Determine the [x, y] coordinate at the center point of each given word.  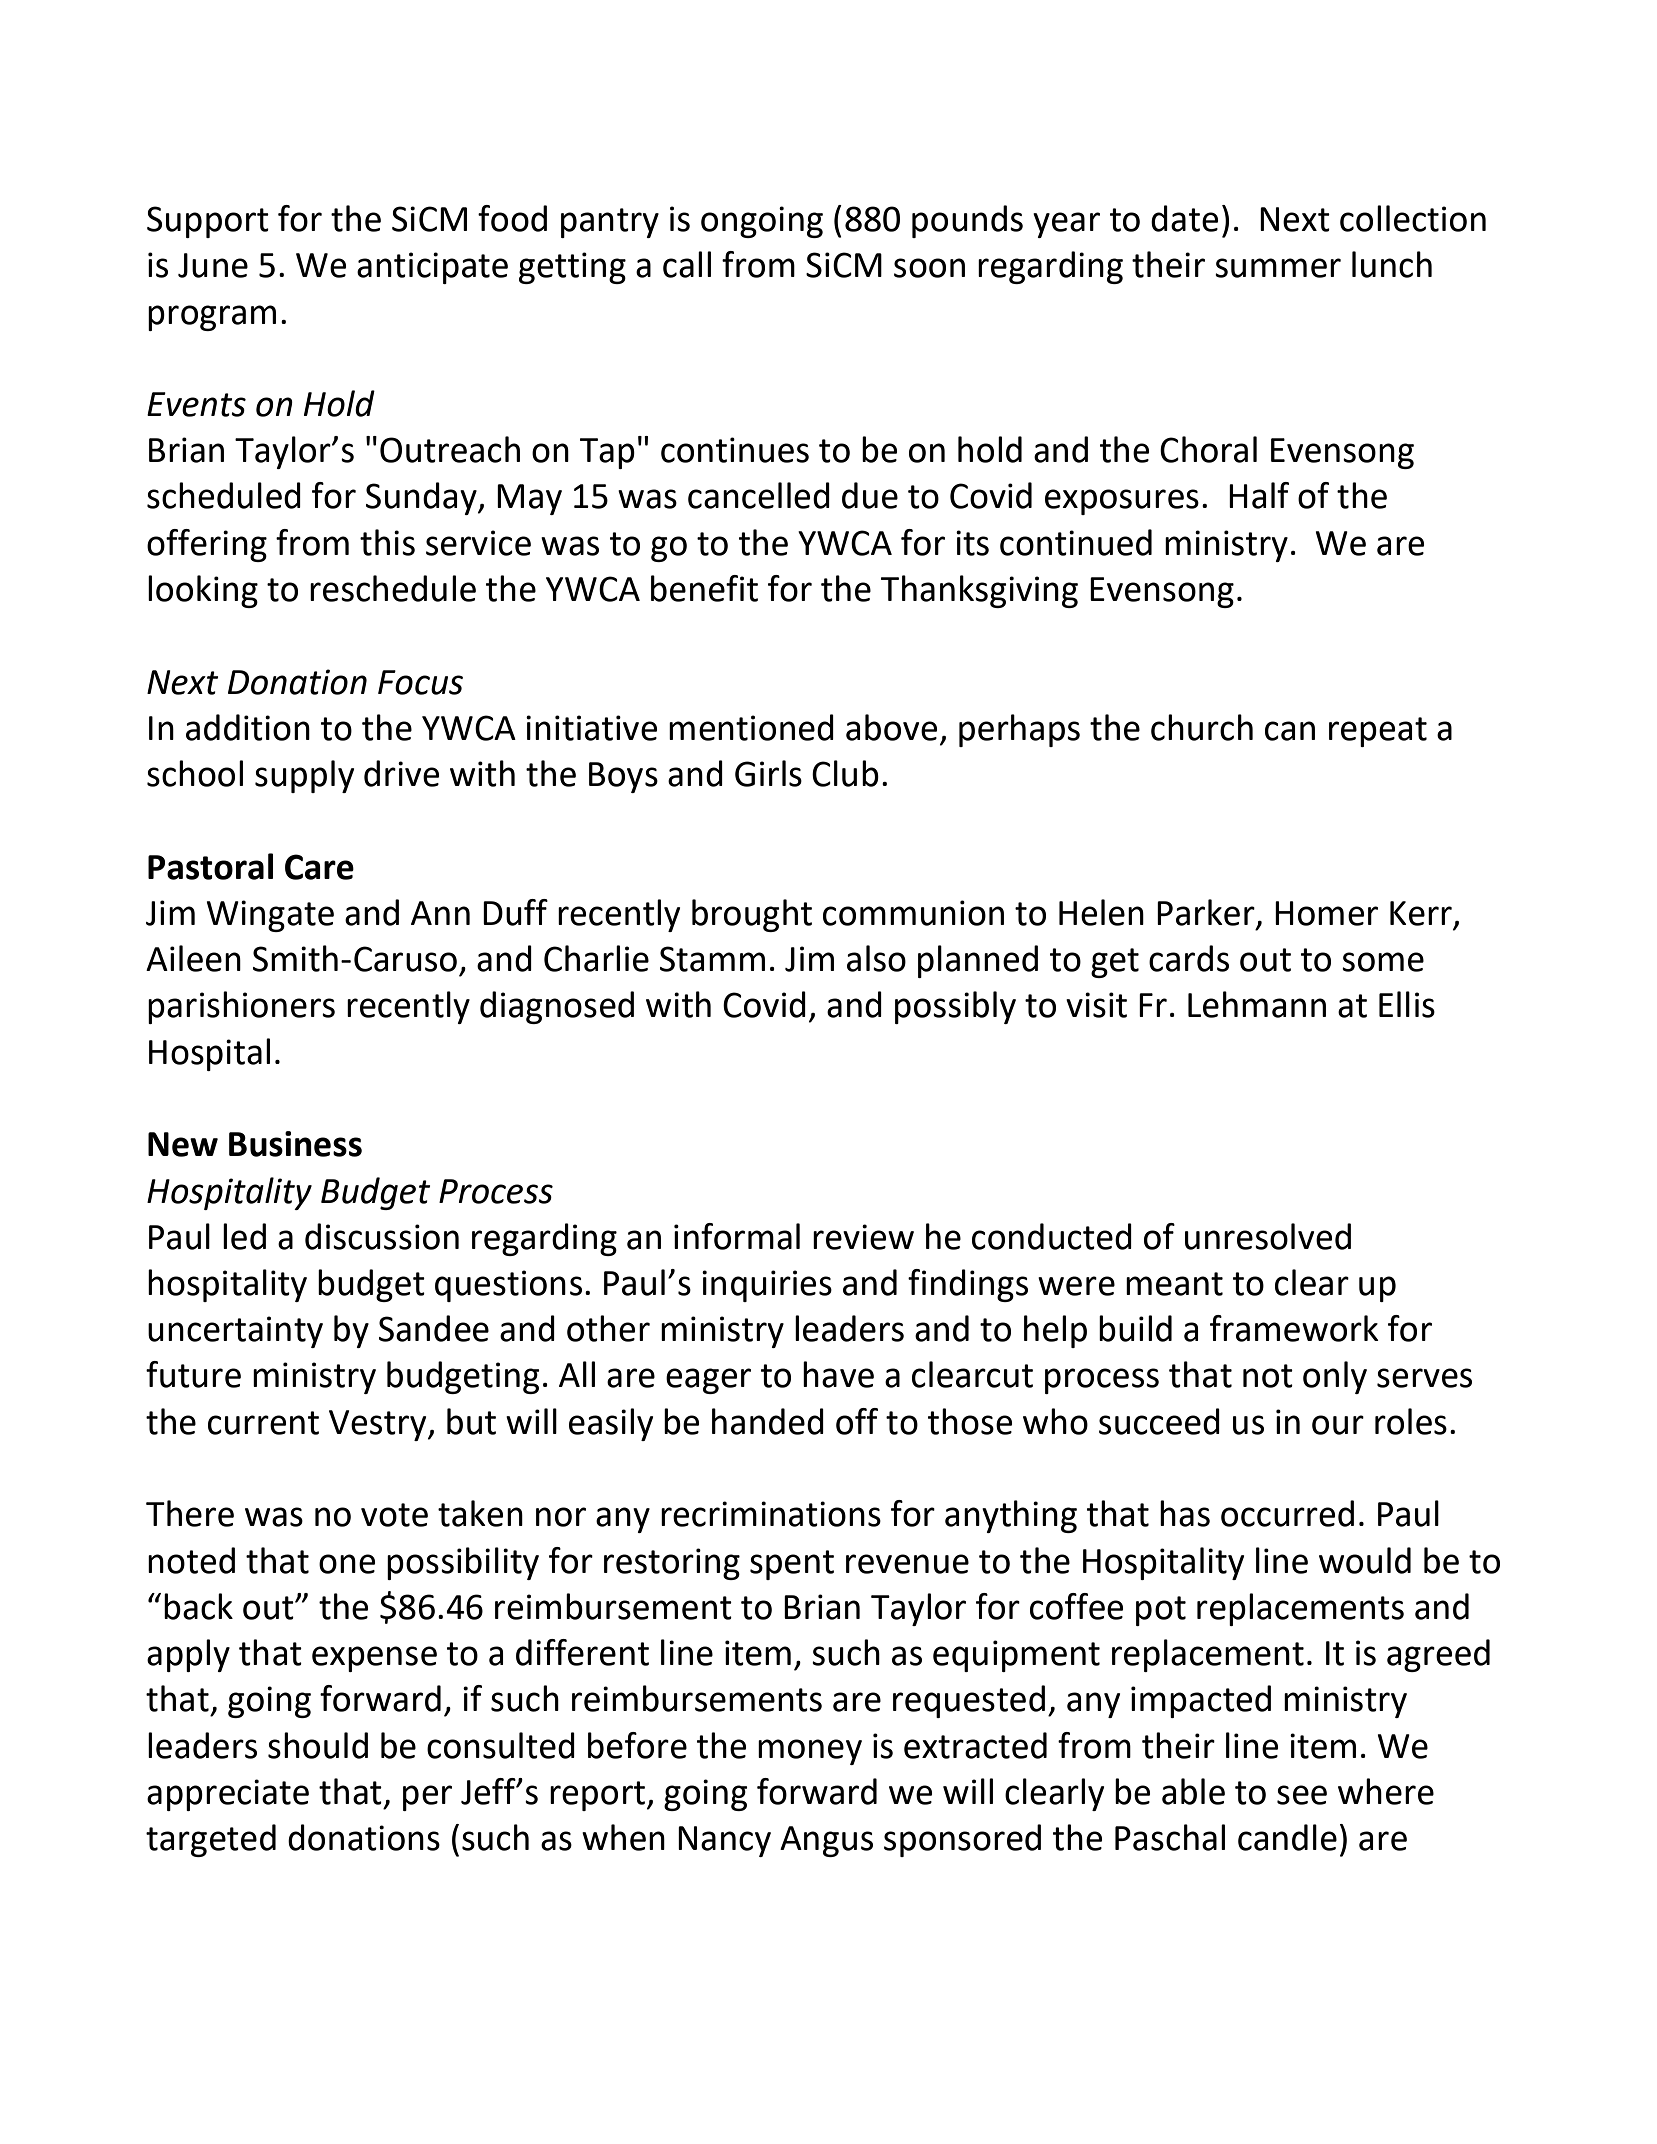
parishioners [241, 1007]
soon [929, 268]
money [810, 1752]
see [1302, 1795]
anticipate [432, 268]
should [318, 1745]
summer [1278, 268]
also [876, 958]
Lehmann [1257, 1004]
